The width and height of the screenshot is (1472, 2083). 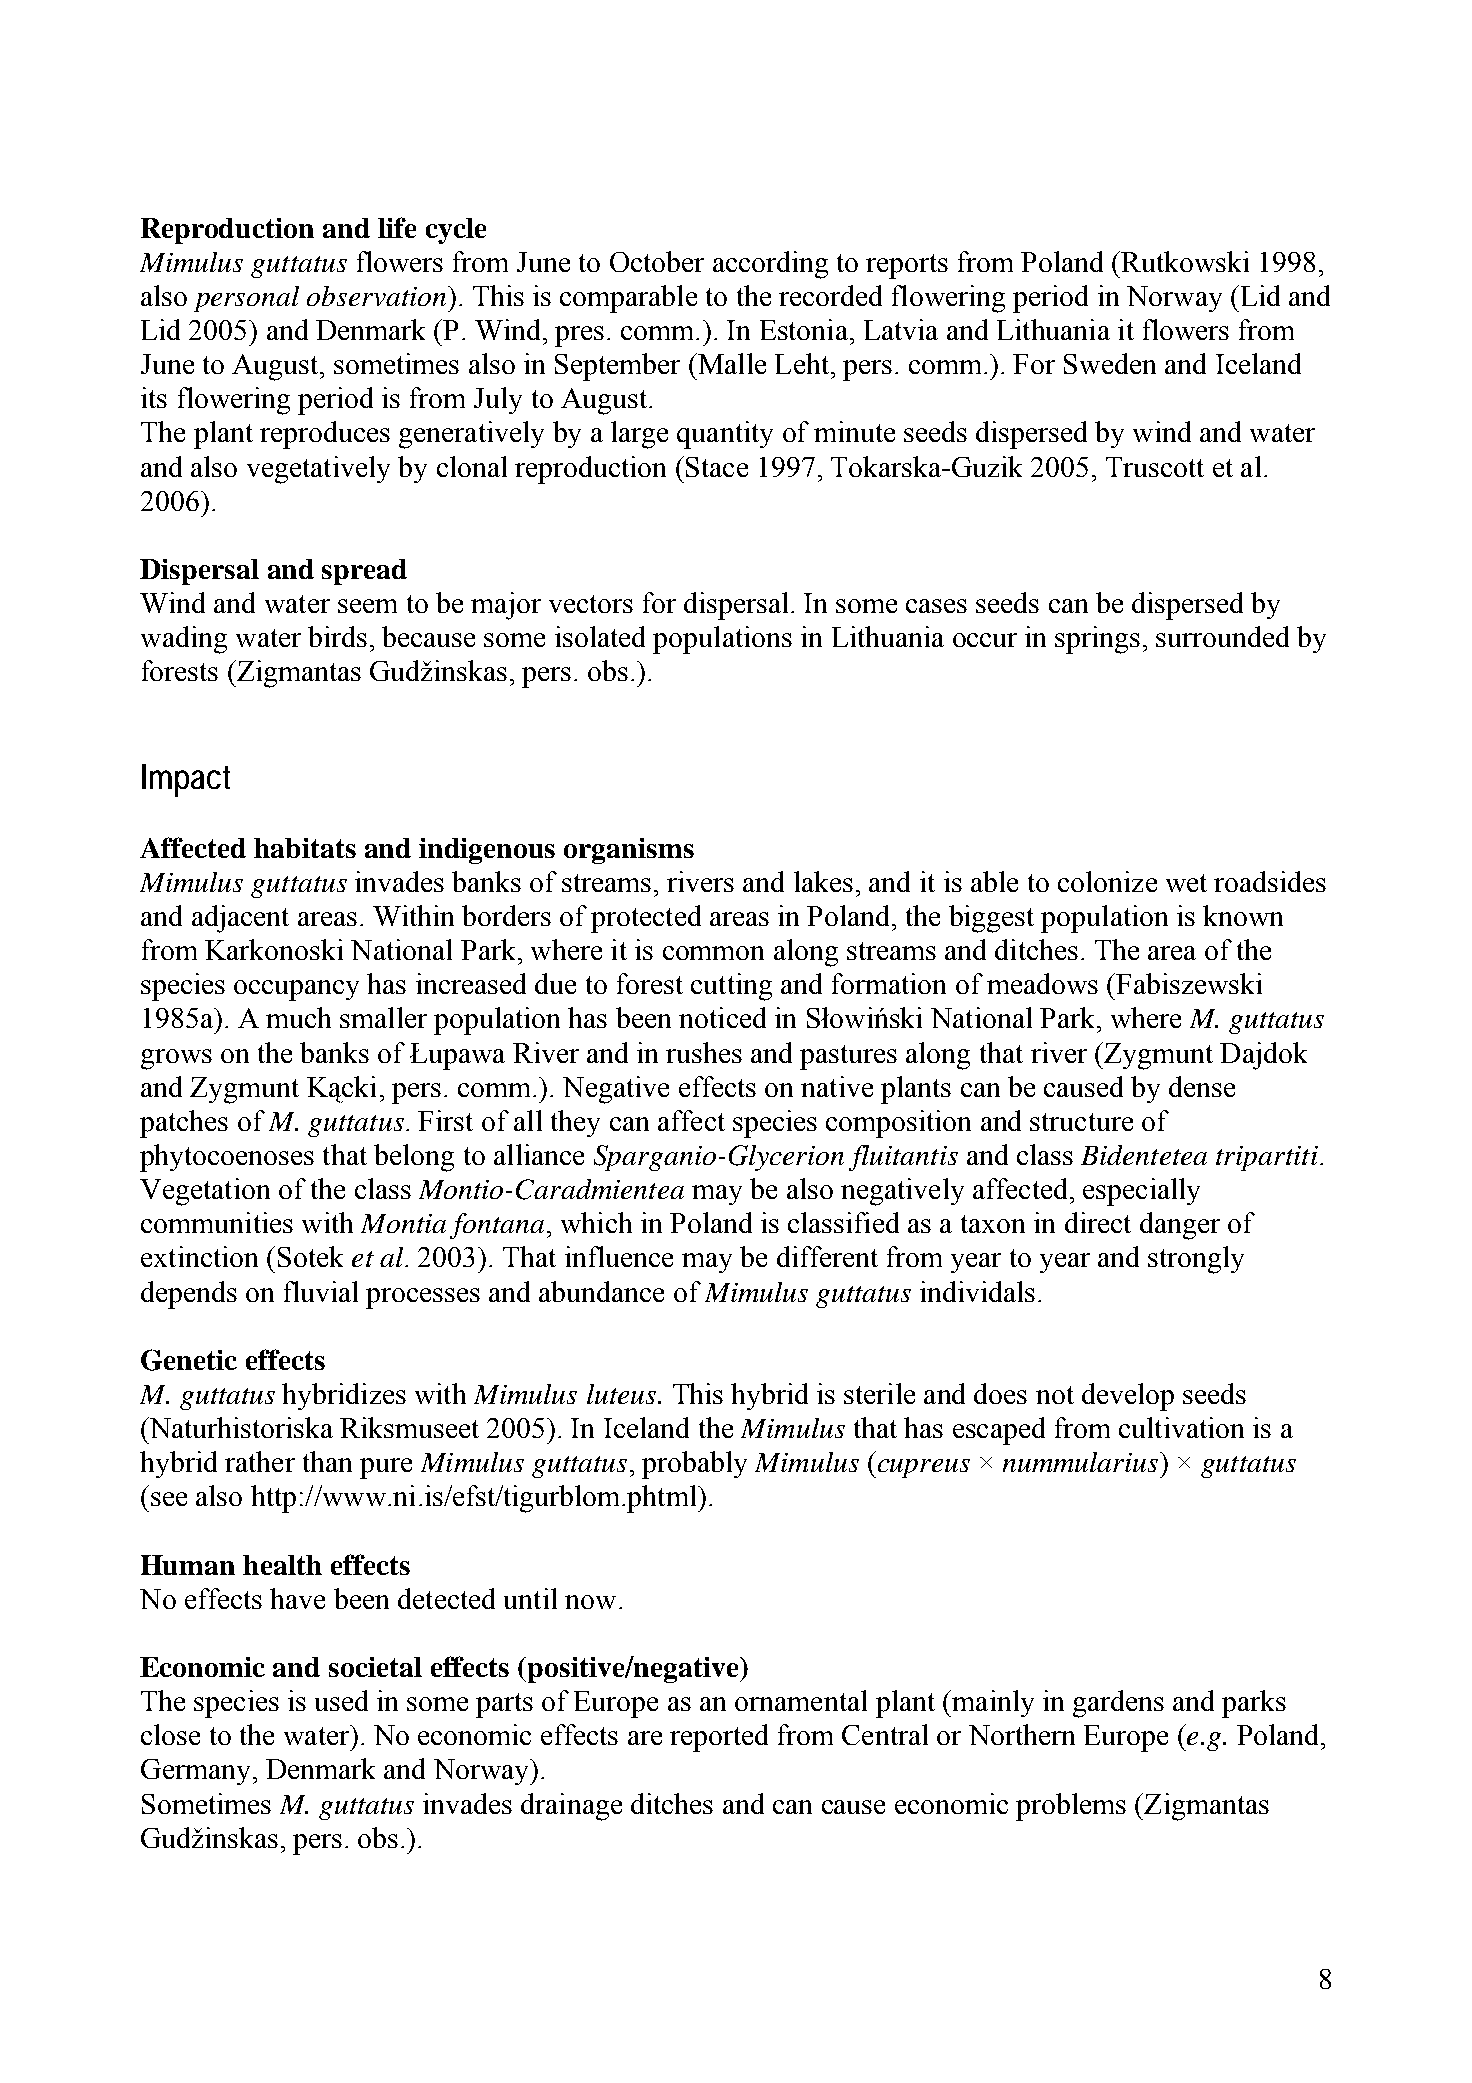 What do you see at coordinates (1141, 1192) in the screenshot?
I see `especially` at bounding box center [1141, 1192].
